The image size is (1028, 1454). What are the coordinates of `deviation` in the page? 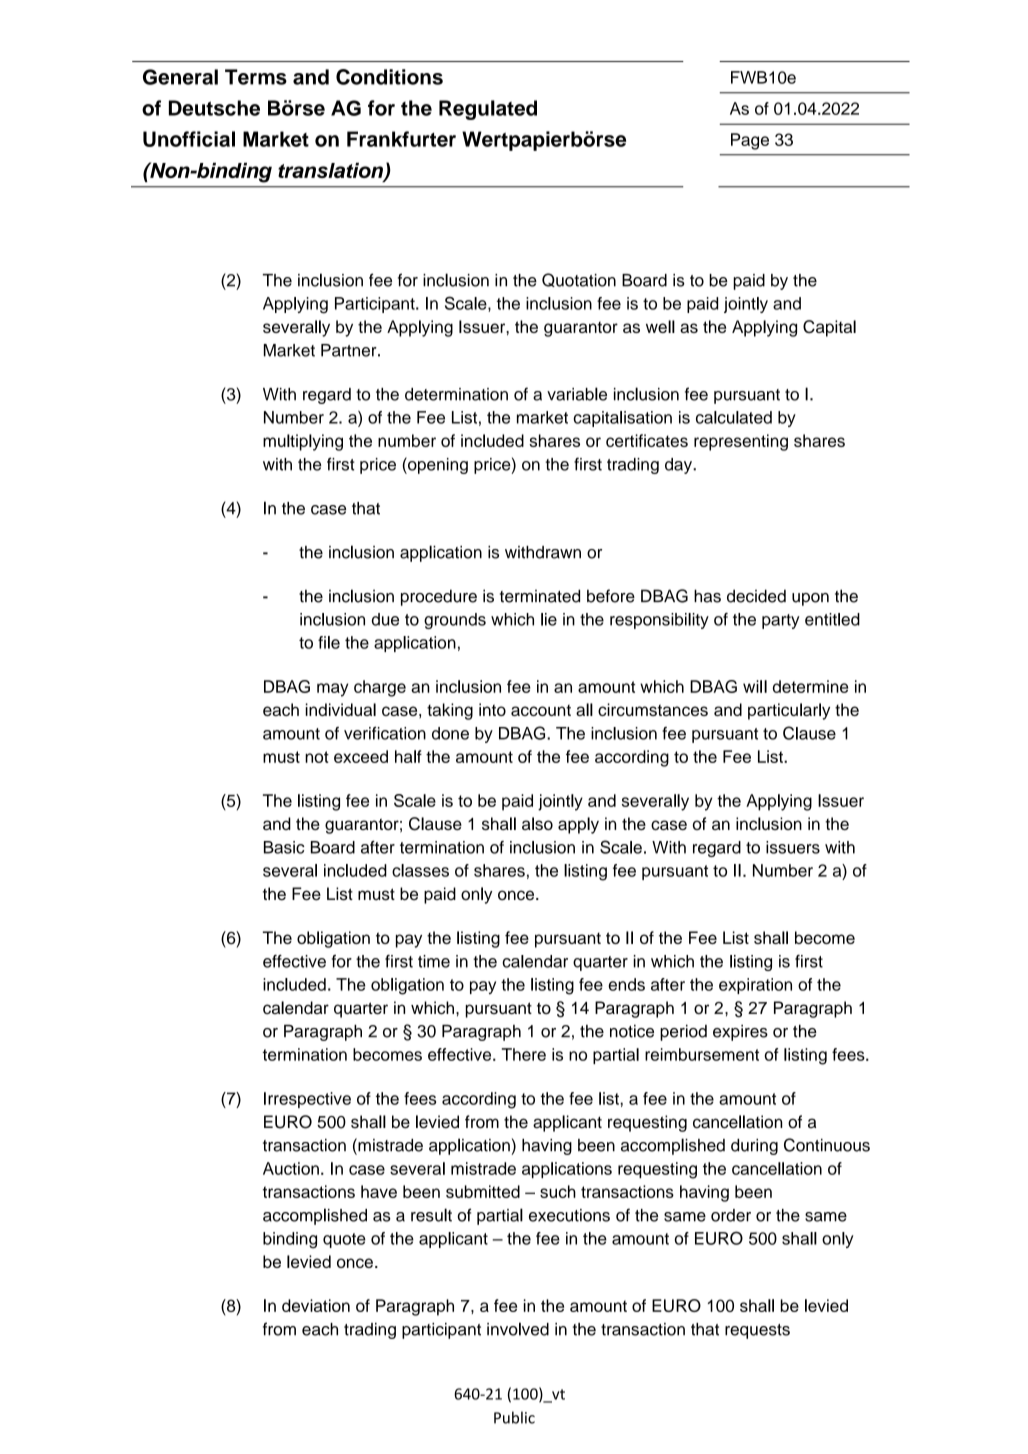 It's located at (316, 1305).
